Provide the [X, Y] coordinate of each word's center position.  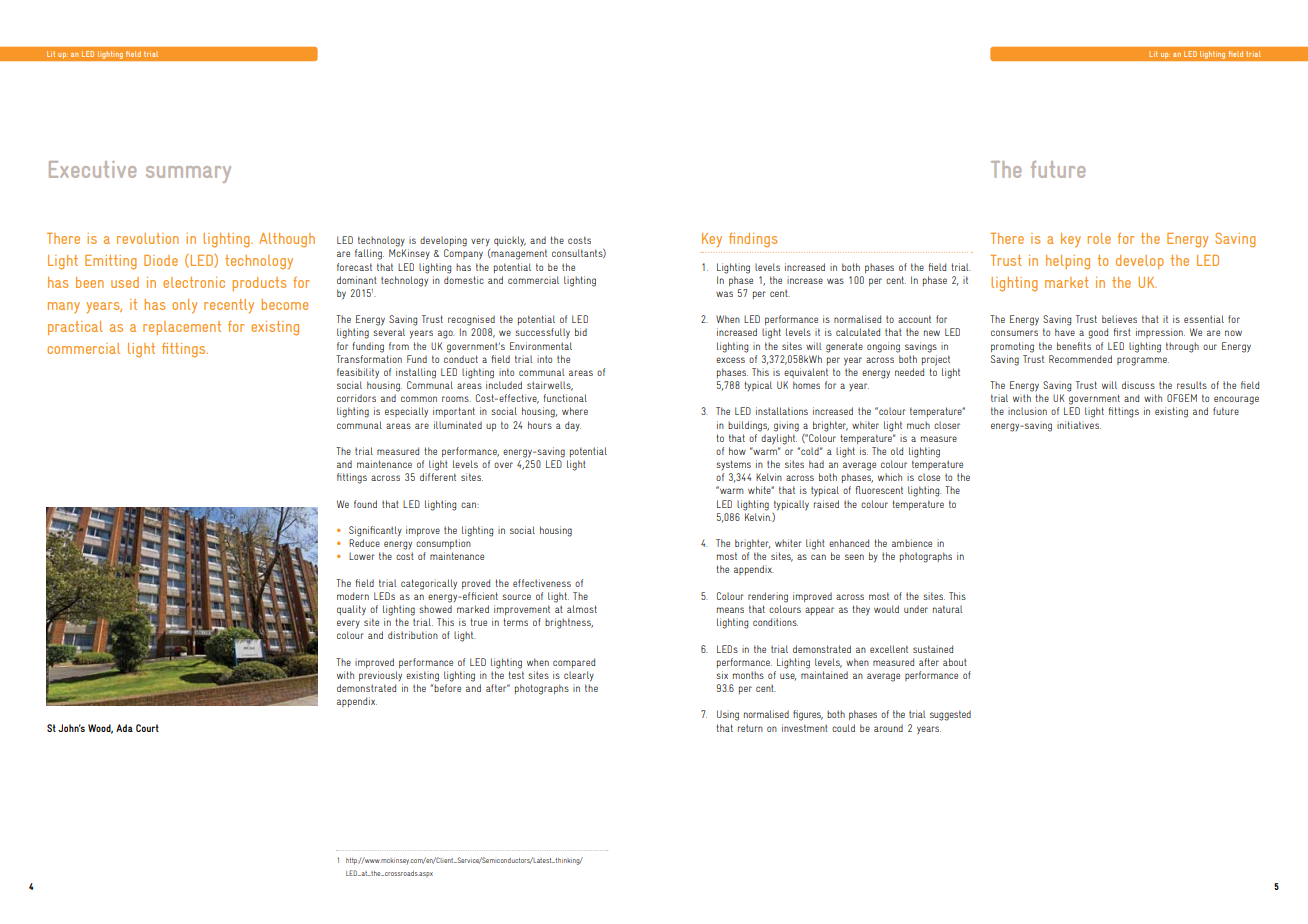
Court [147, 728]
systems [734, 465]
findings [753, 240]
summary [188, 174]
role [1099, 238]
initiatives [1079, 425]
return [750, 728]
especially [406, 412]
